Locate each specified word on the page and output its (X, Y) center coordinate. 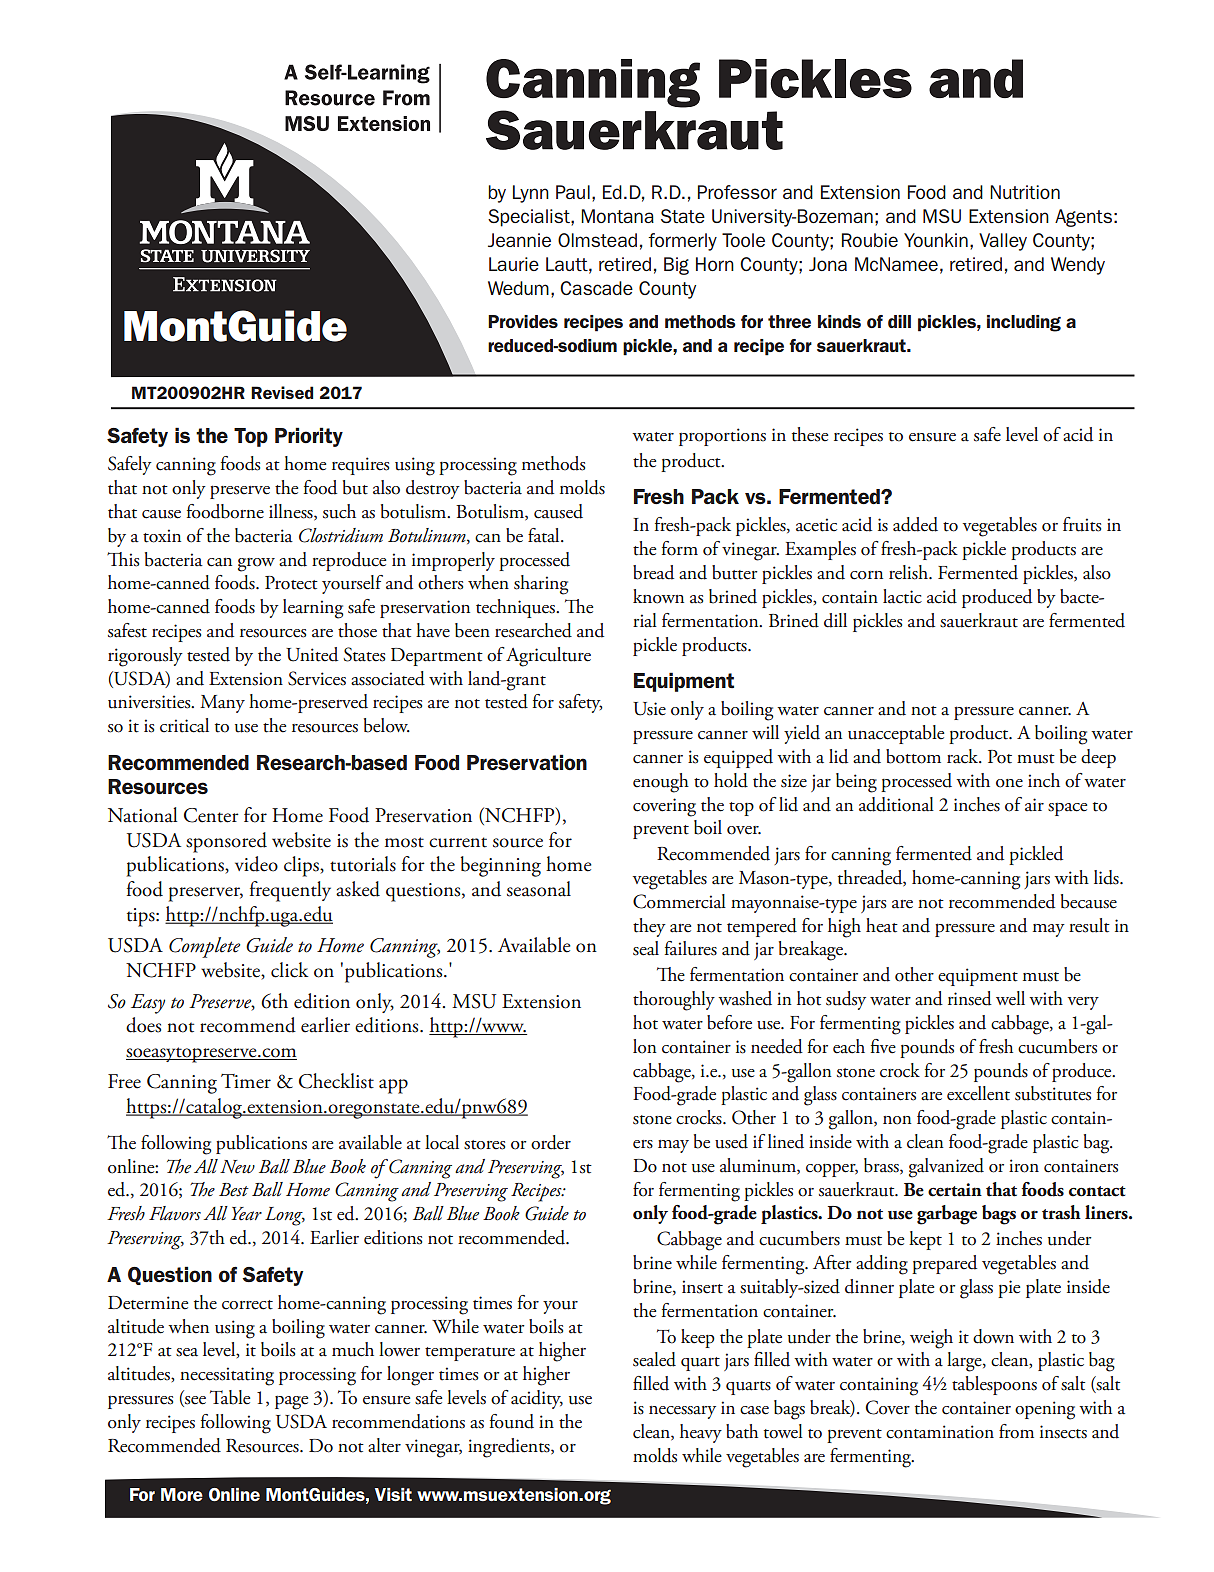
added (915, 524)
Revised (282, 392)
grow (256, 565)
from (1016, 1431)
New (237, 1166)
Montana (617, 216)
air (1034, 804)
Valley (1003, 242)
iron (1024, 1166)
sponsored (226, 842)
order (551, 1142)
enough (661, 783)
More (182, 1494)
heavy (701, 1433)
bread (653, 572)
